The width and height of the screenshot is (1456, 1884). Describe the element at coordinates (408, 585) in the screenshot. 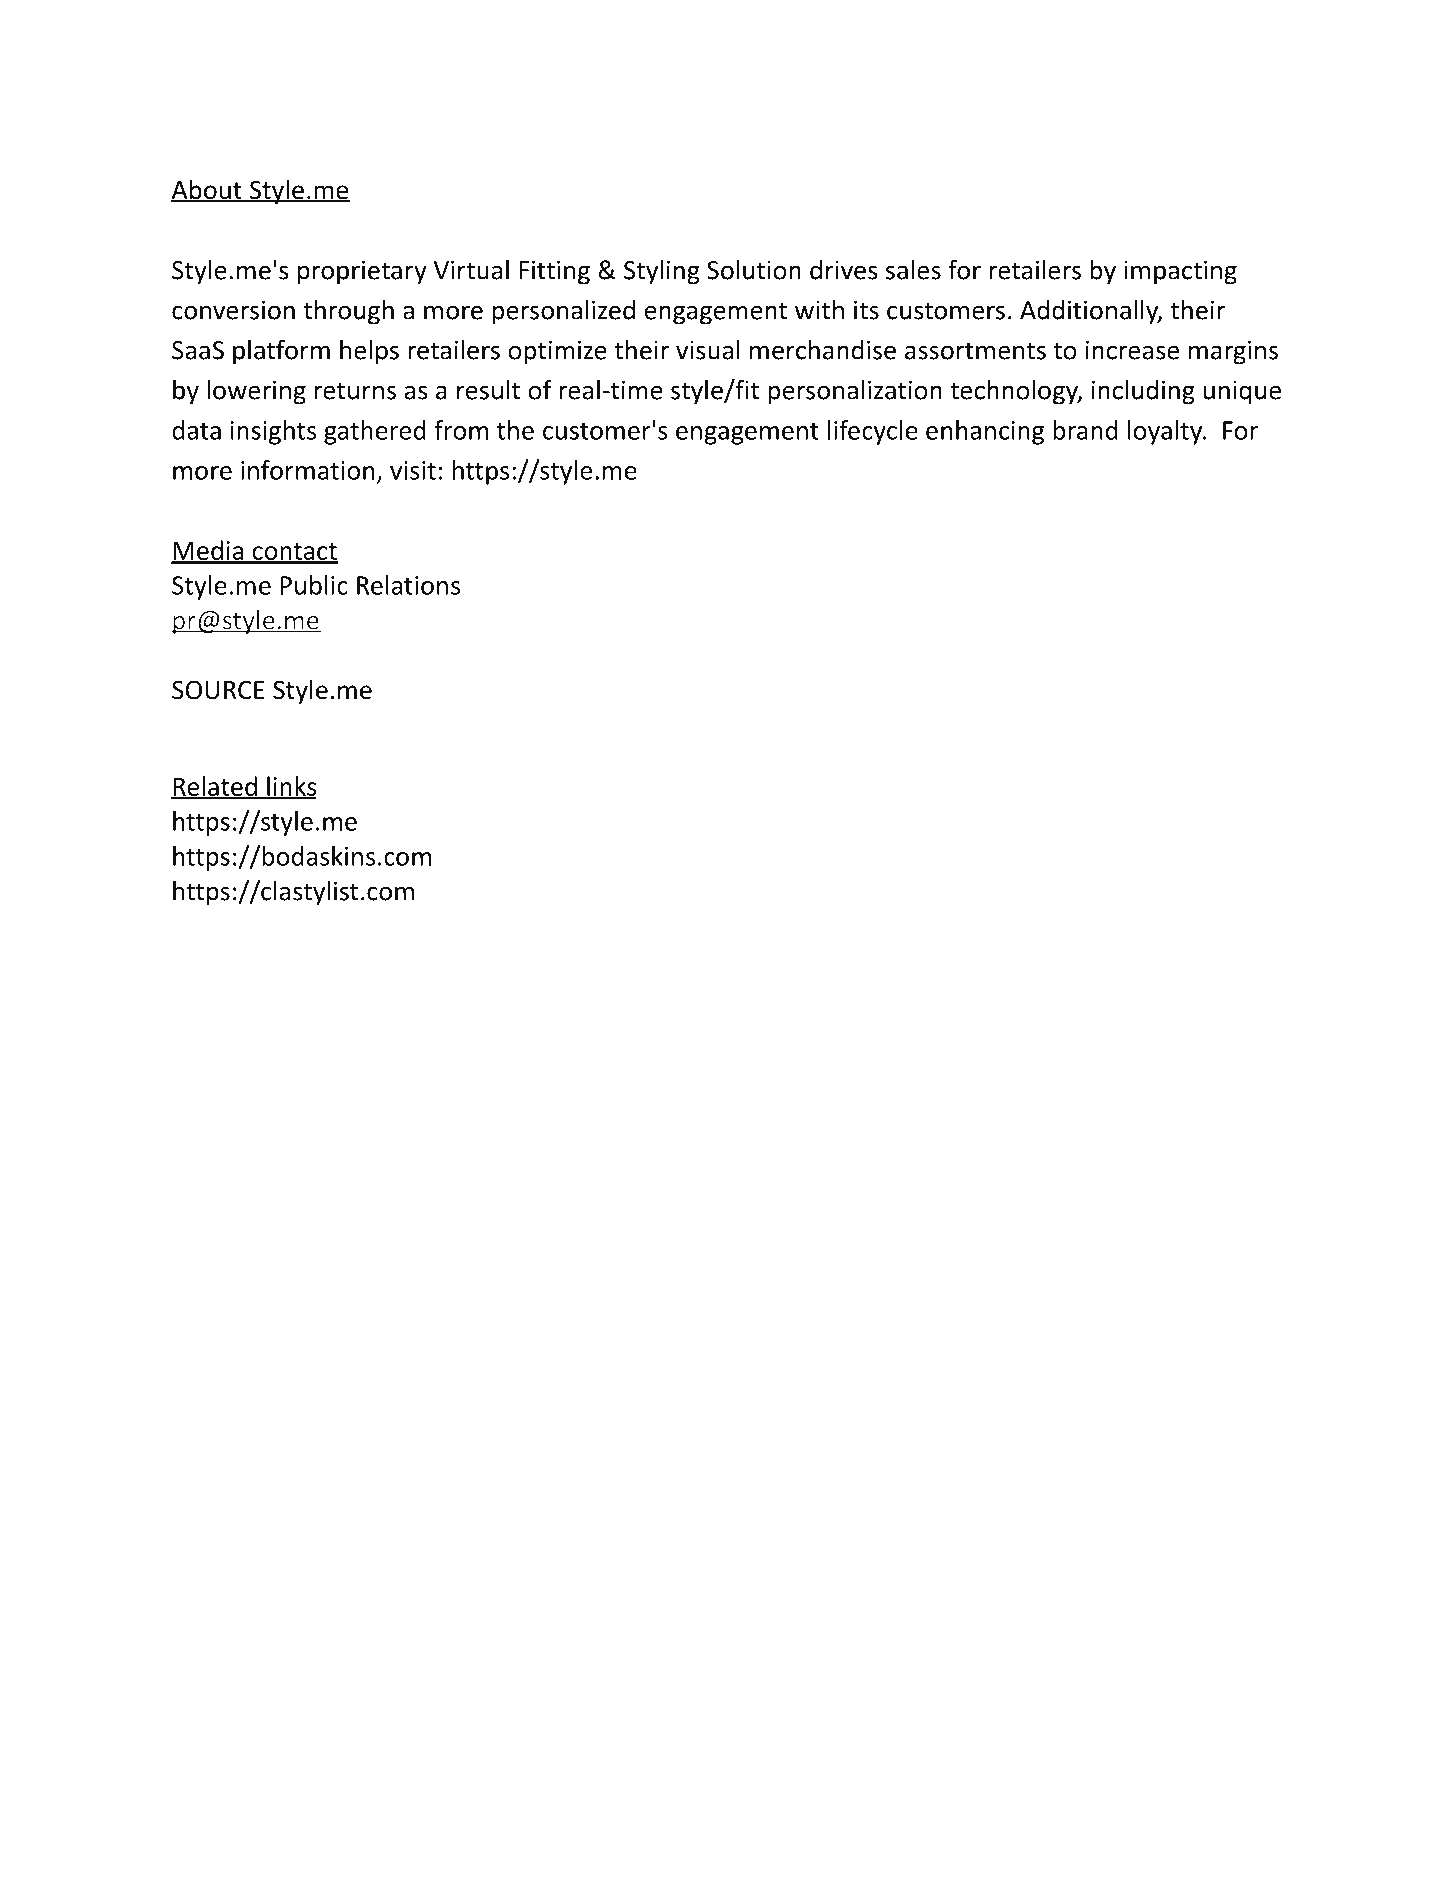

I see `Relations` at that location.
